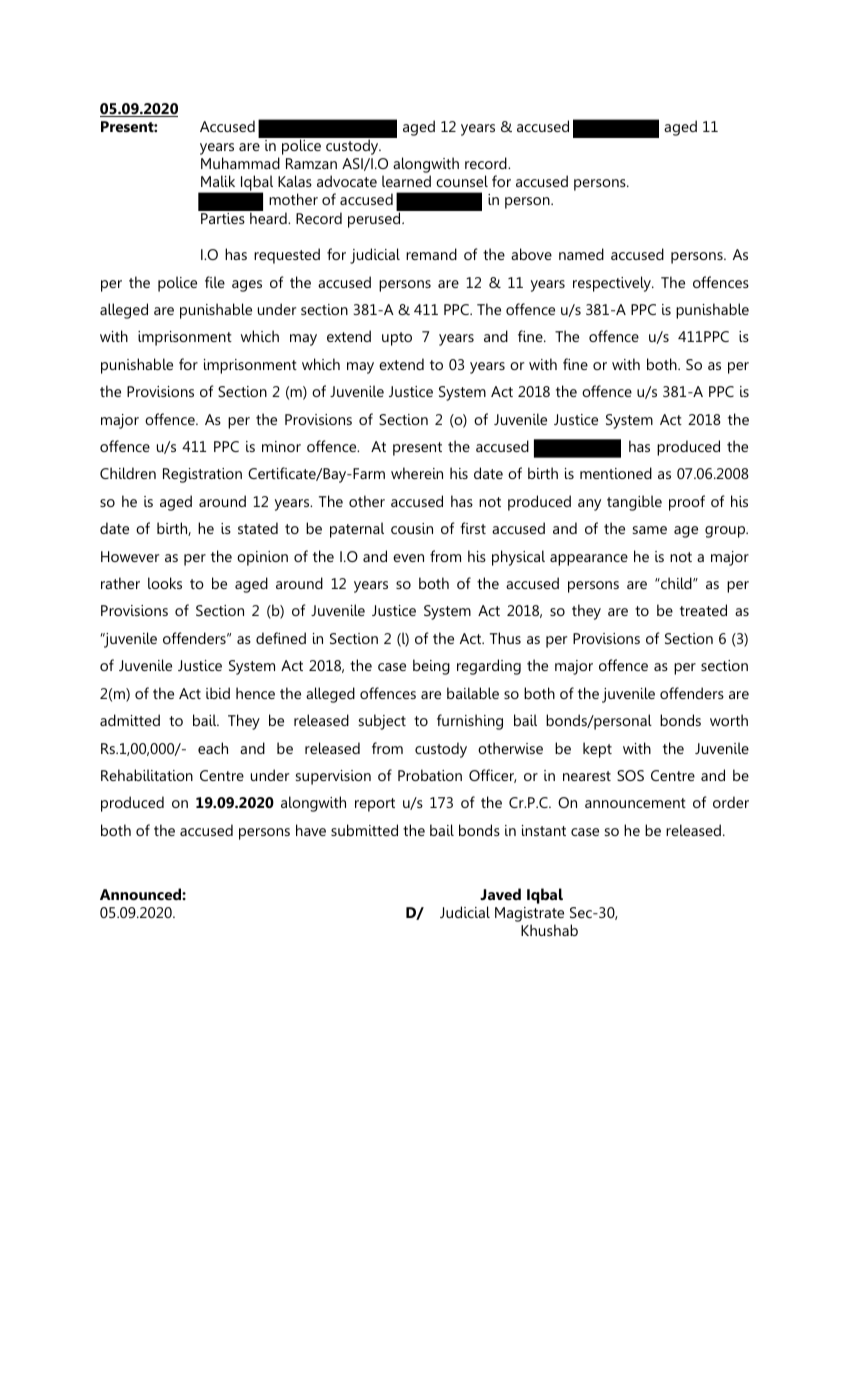 The image size is (849, 1400). I want to click on Rehabilitation, so click(147, 775).
